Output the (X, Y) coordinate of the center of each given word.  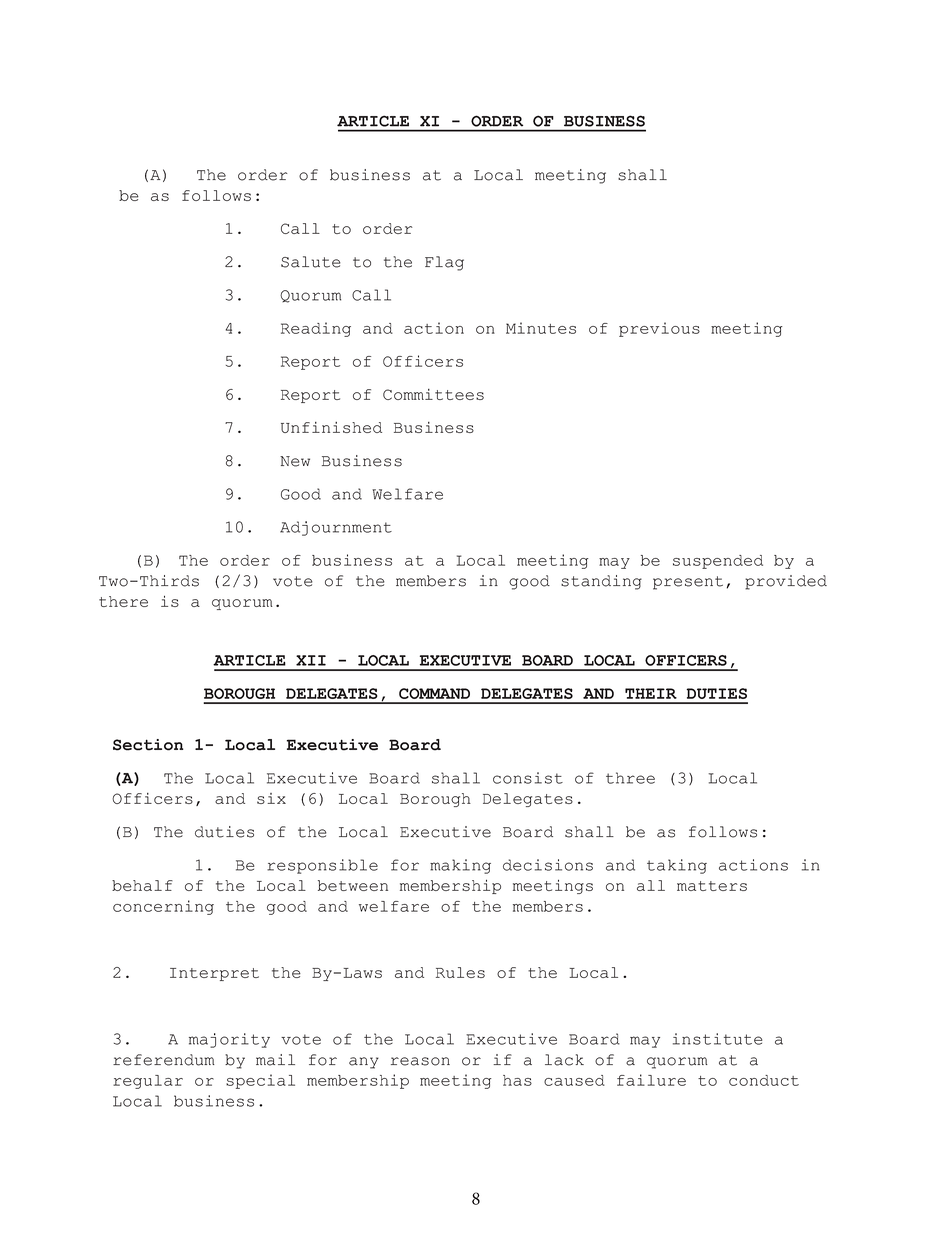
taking (677, 866)
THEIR (651, 693)
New (295, 461)
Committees (433, 394)
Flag (444, 263)
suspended (718, 562)
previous (659, 329)
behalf (142, 885)
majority (229, 1040)
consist (528, 778)
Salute (311, 262)
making (460, 866)
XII (311, 660)
